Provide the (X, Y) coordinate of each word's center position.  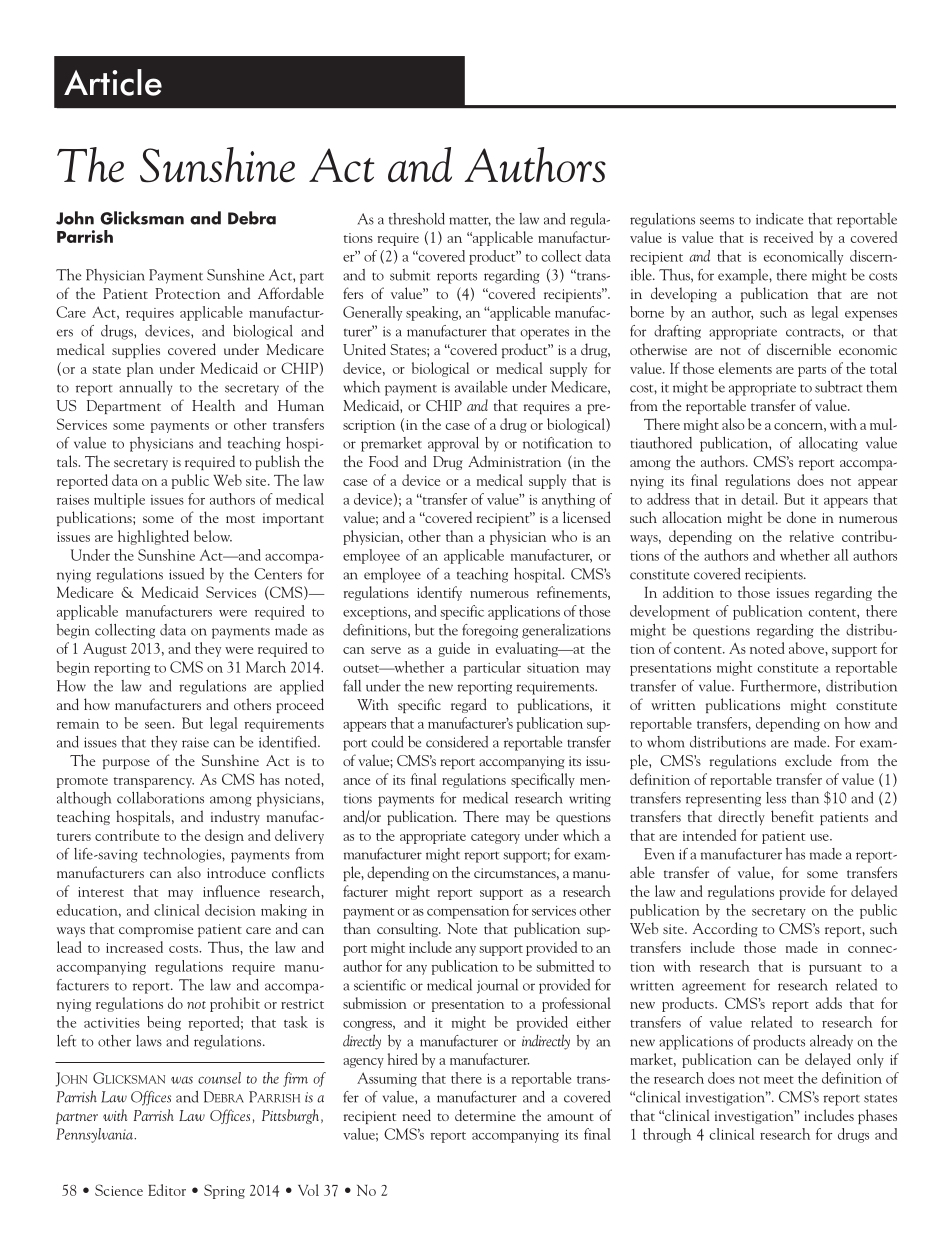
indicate (779, 219)
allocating (828, 444)
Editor (167, 1190)
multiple (119, 500)
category (495, 838)
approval (453, 444)
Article (113, 82)
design (224, 836)
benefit (792, 816)
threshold (417, 219)
